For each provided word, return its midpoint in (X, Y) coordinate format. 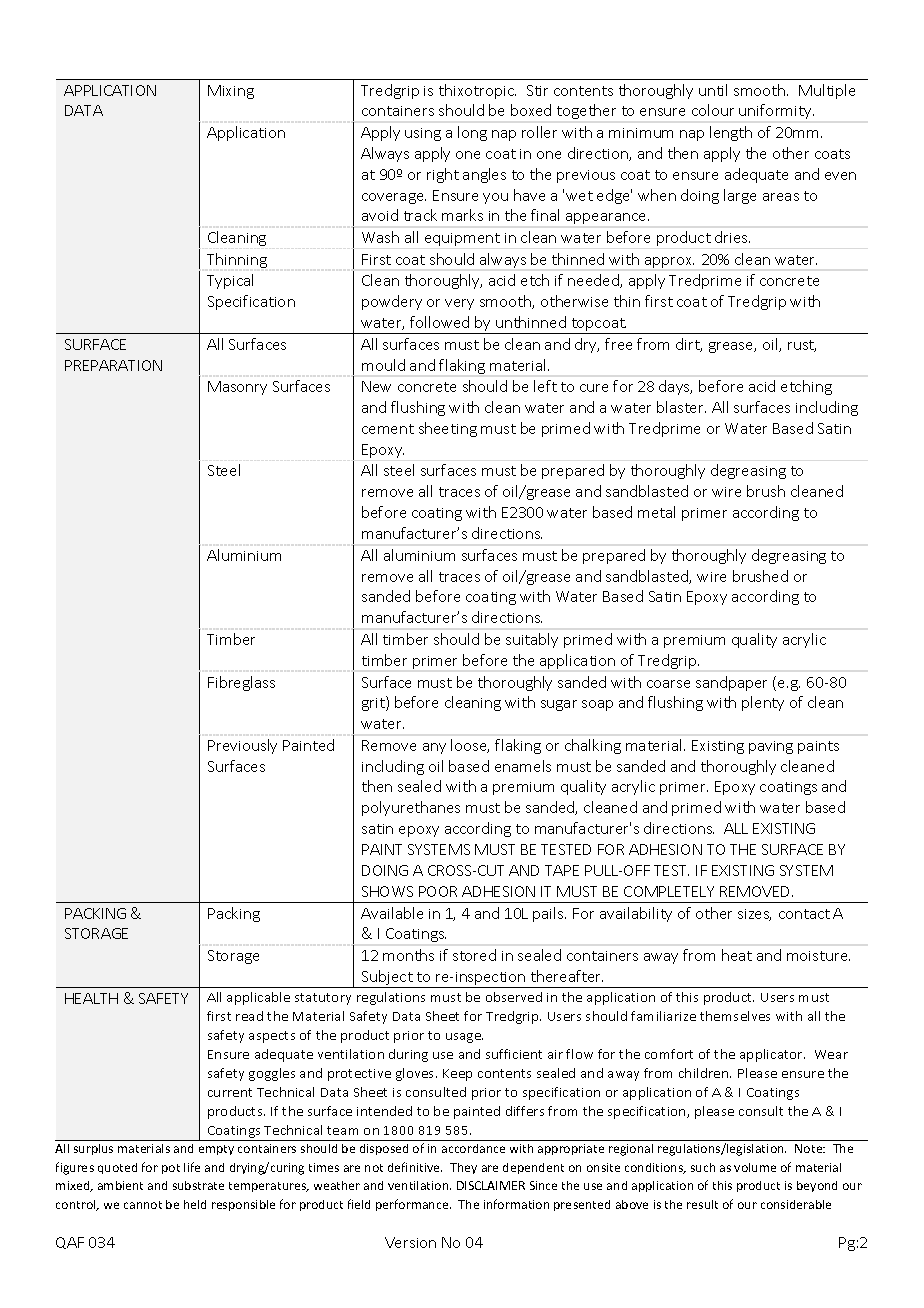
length (731, 133)
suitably (532, 640)
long (472, 133)
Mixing (231, 92)
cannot (143, 1205)
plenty (763, 703)
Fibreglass (241, 683)
